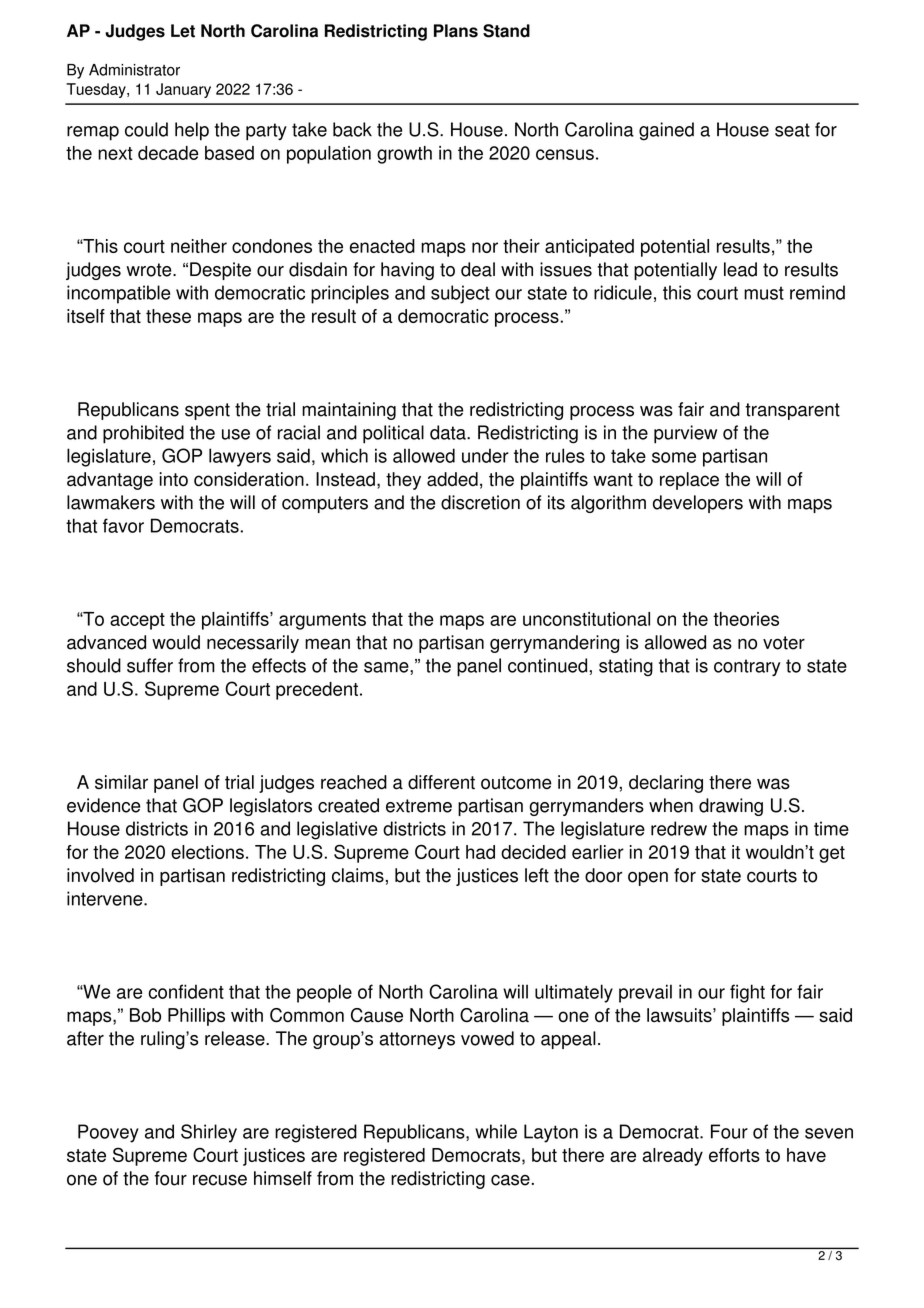  Describe the element at coordinates (792, 411) in the screenshot. I see `transparent` at that location.
